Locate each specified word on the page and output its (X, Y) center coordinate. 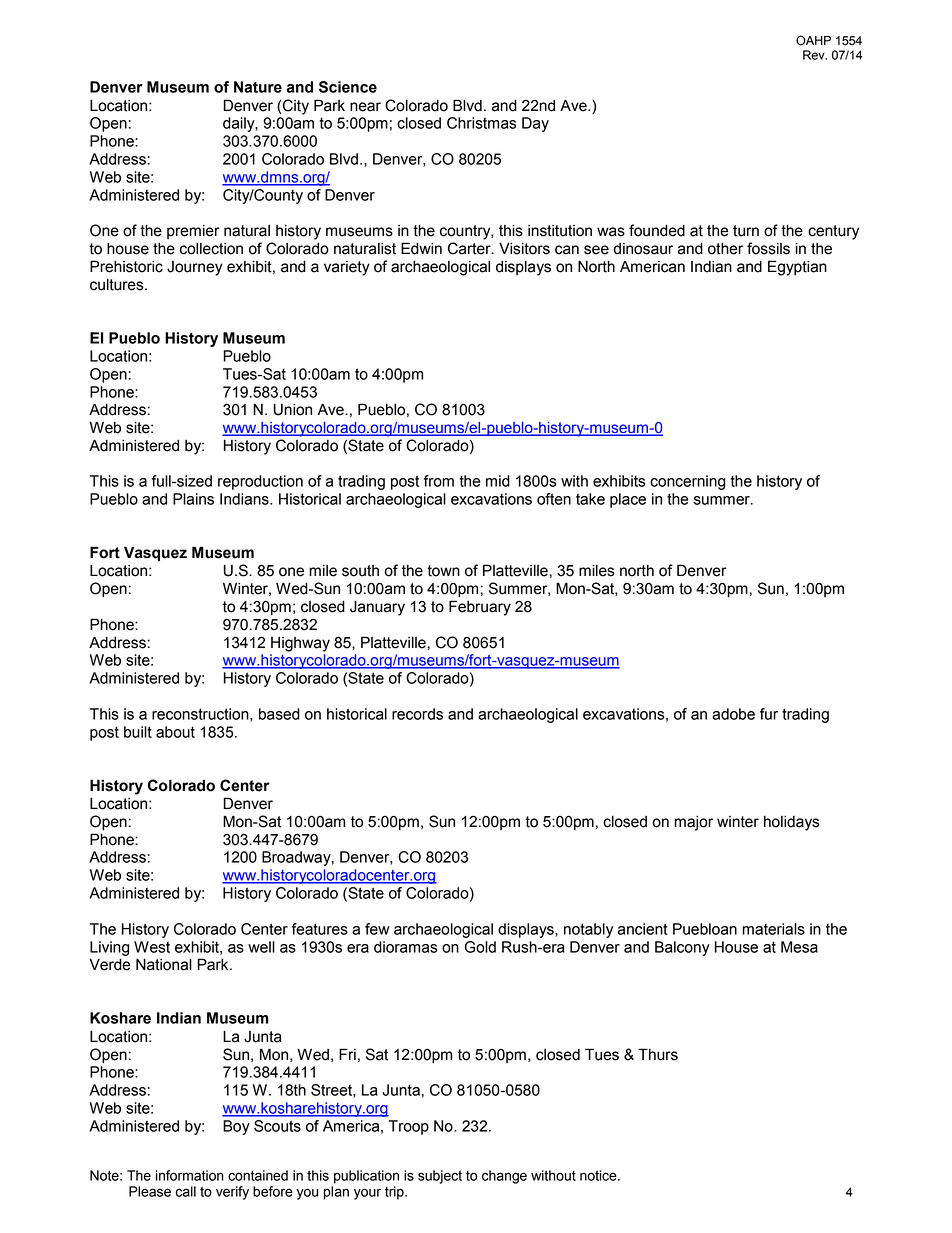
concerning (687, 482)
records (417, 714)
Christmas (481, 123)
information (190, 1175)
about (175, 732)
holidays (792, 823)
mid (498, 481)
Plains (193, 499)
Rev (815, 55)
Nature (258, 87)
